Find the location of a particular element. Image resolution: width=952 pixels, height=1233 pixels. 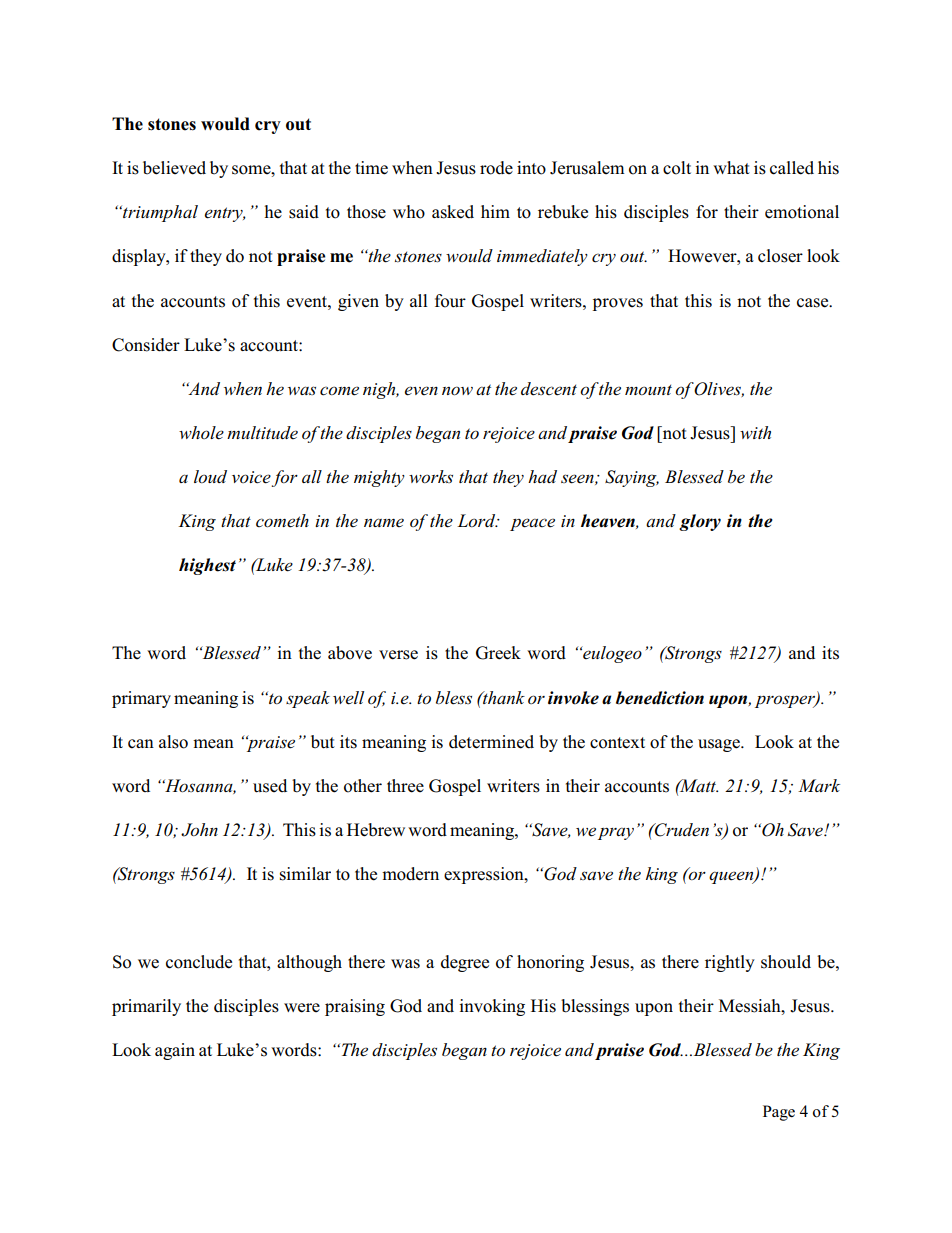

believed is located at coordinates (174, 168).
